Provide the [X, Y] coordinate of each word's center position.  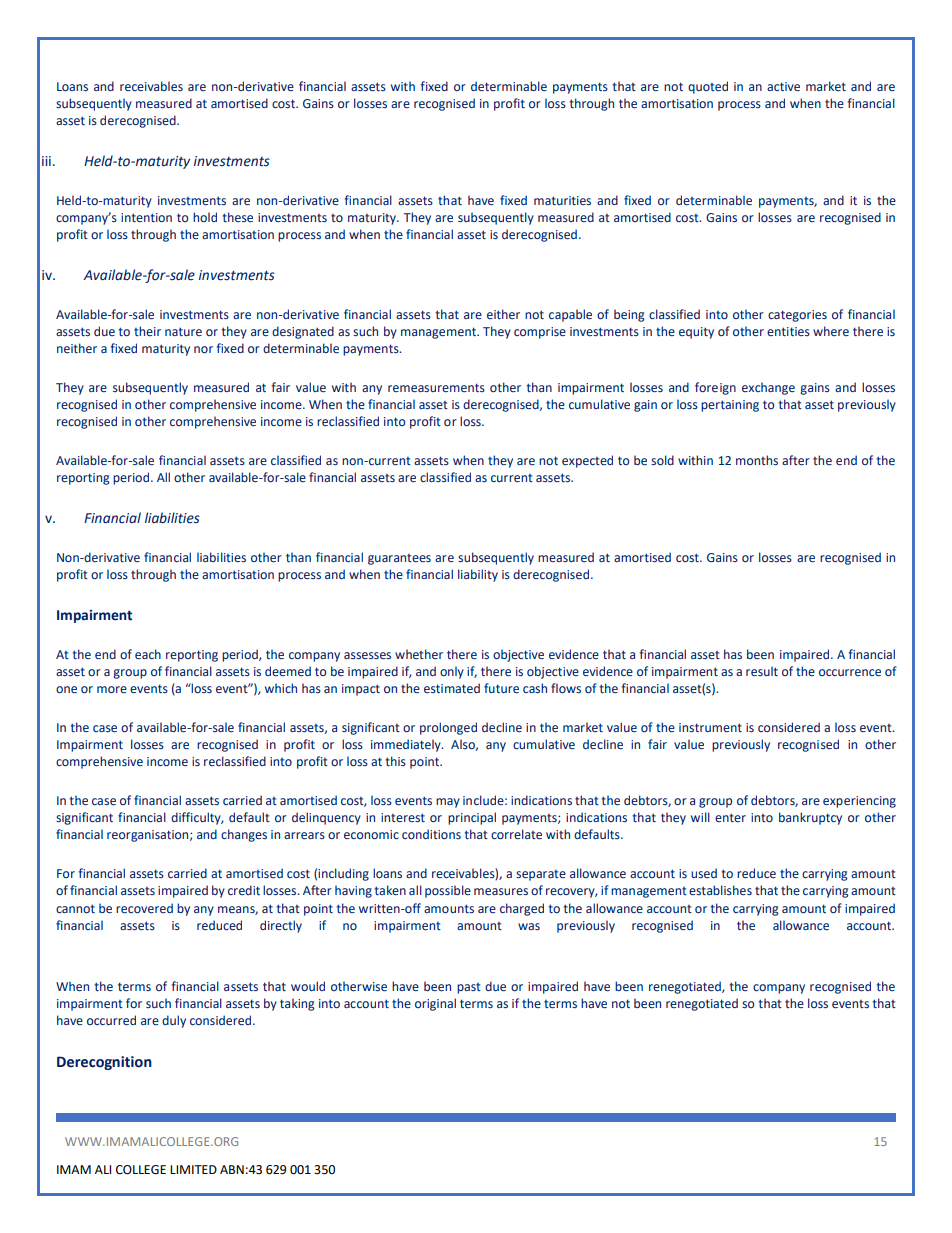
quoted [708, 87]
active [783, 86]
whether [419, 654]
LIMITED [193, 1169]
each [148, 654]
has [733, 654]
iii [46, 161]
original [435, 1004]
